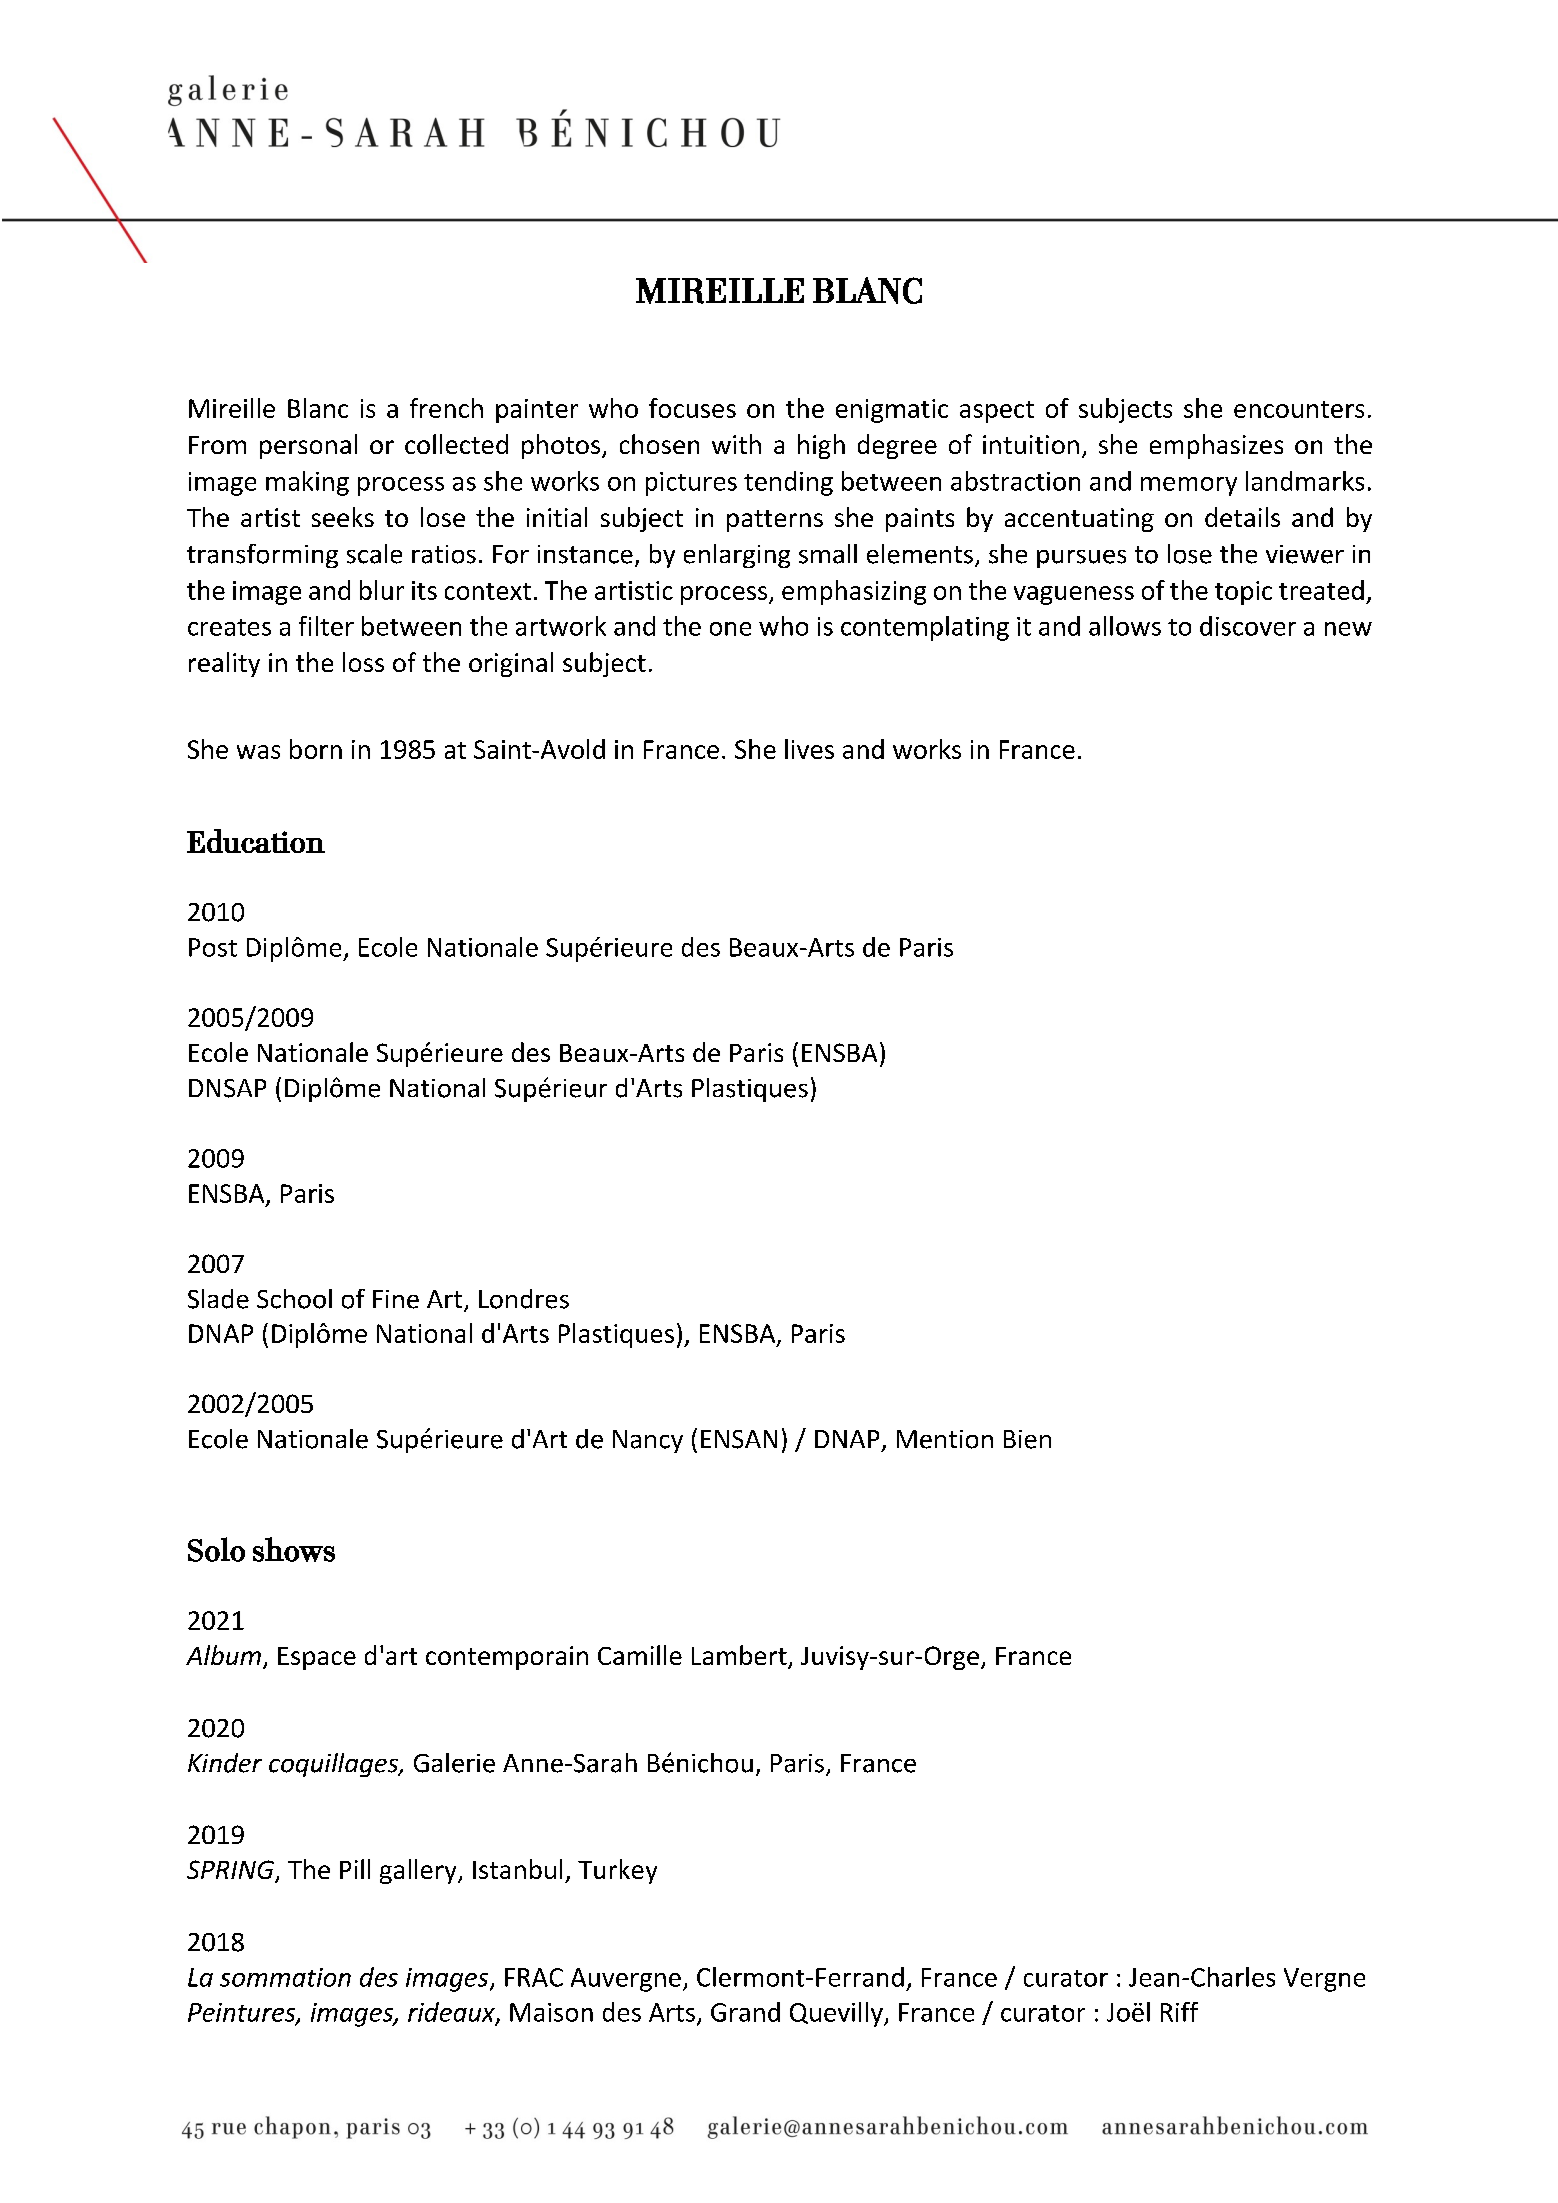 This document has height=2203, width=1558. What do you see at coordinates (308, 446) in the document?
I see `personal` at bounding box center [308, 446].
